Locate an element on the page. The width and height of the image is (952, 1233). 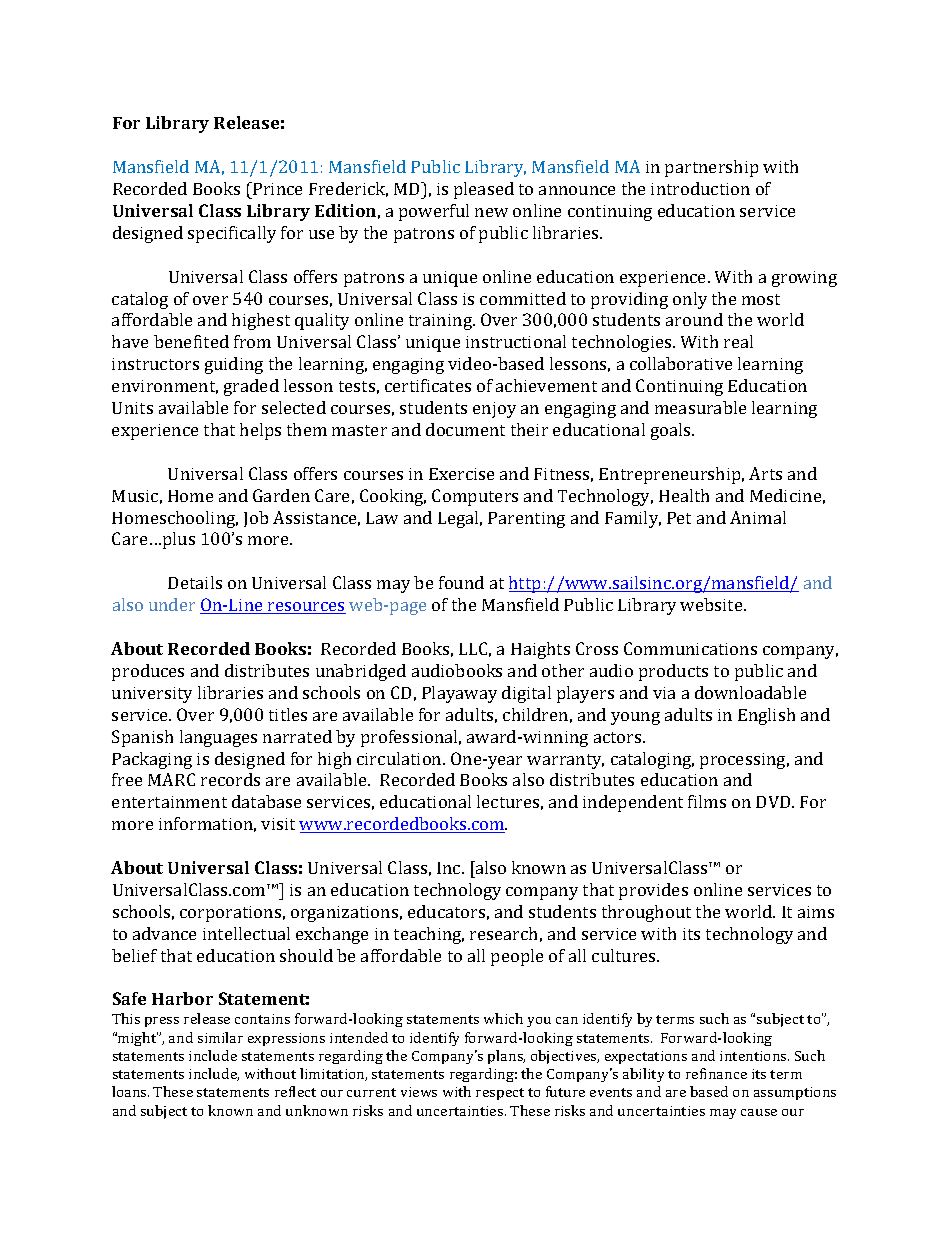
under is located at coordinates (172, 604).
